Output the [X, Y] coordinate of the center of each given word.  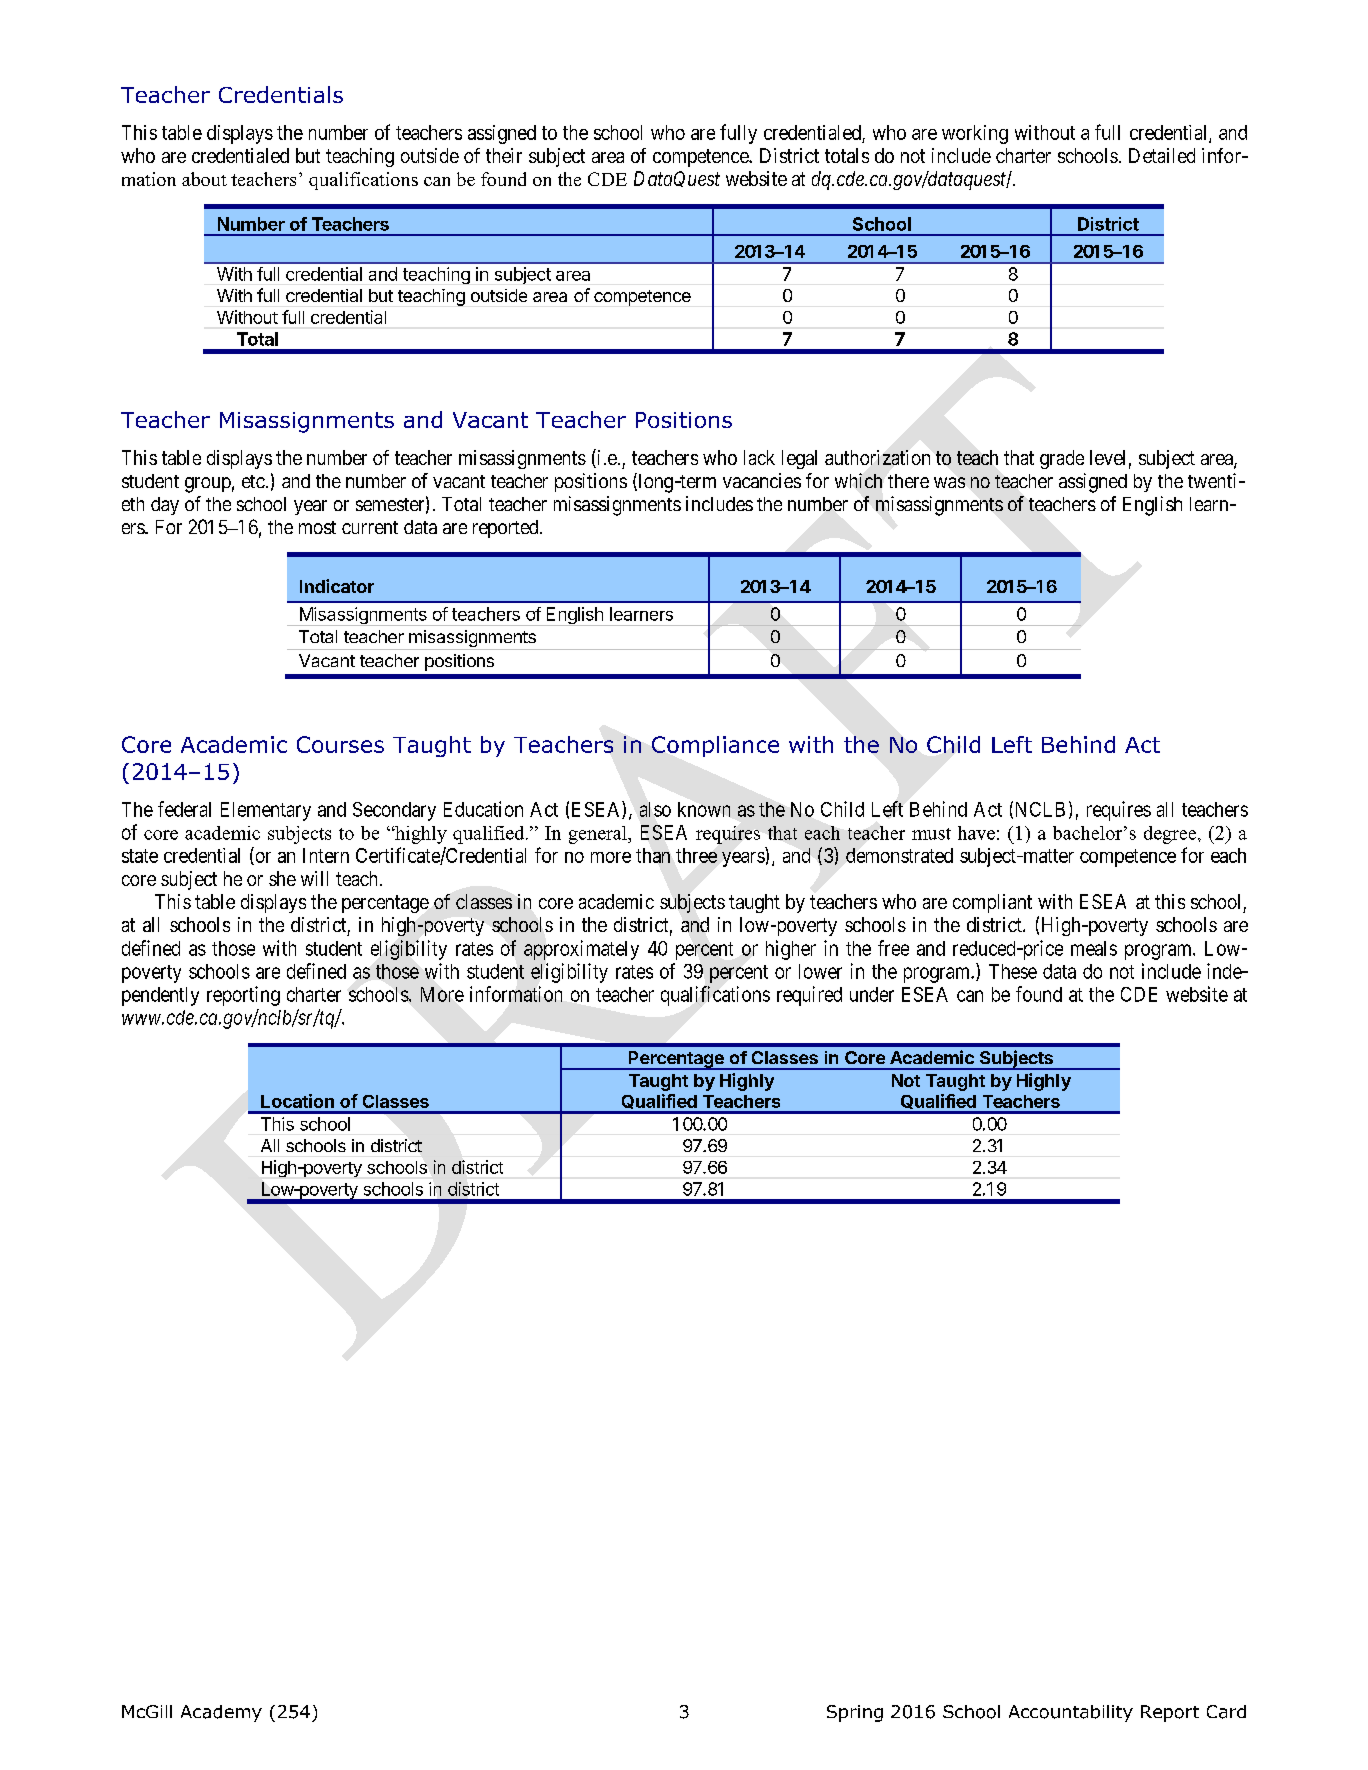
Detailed [1162, 155]
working [975, 134]
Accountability [1071, 1713]
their [504, 155]
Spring [855, 1713]
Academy [221, 1713]
